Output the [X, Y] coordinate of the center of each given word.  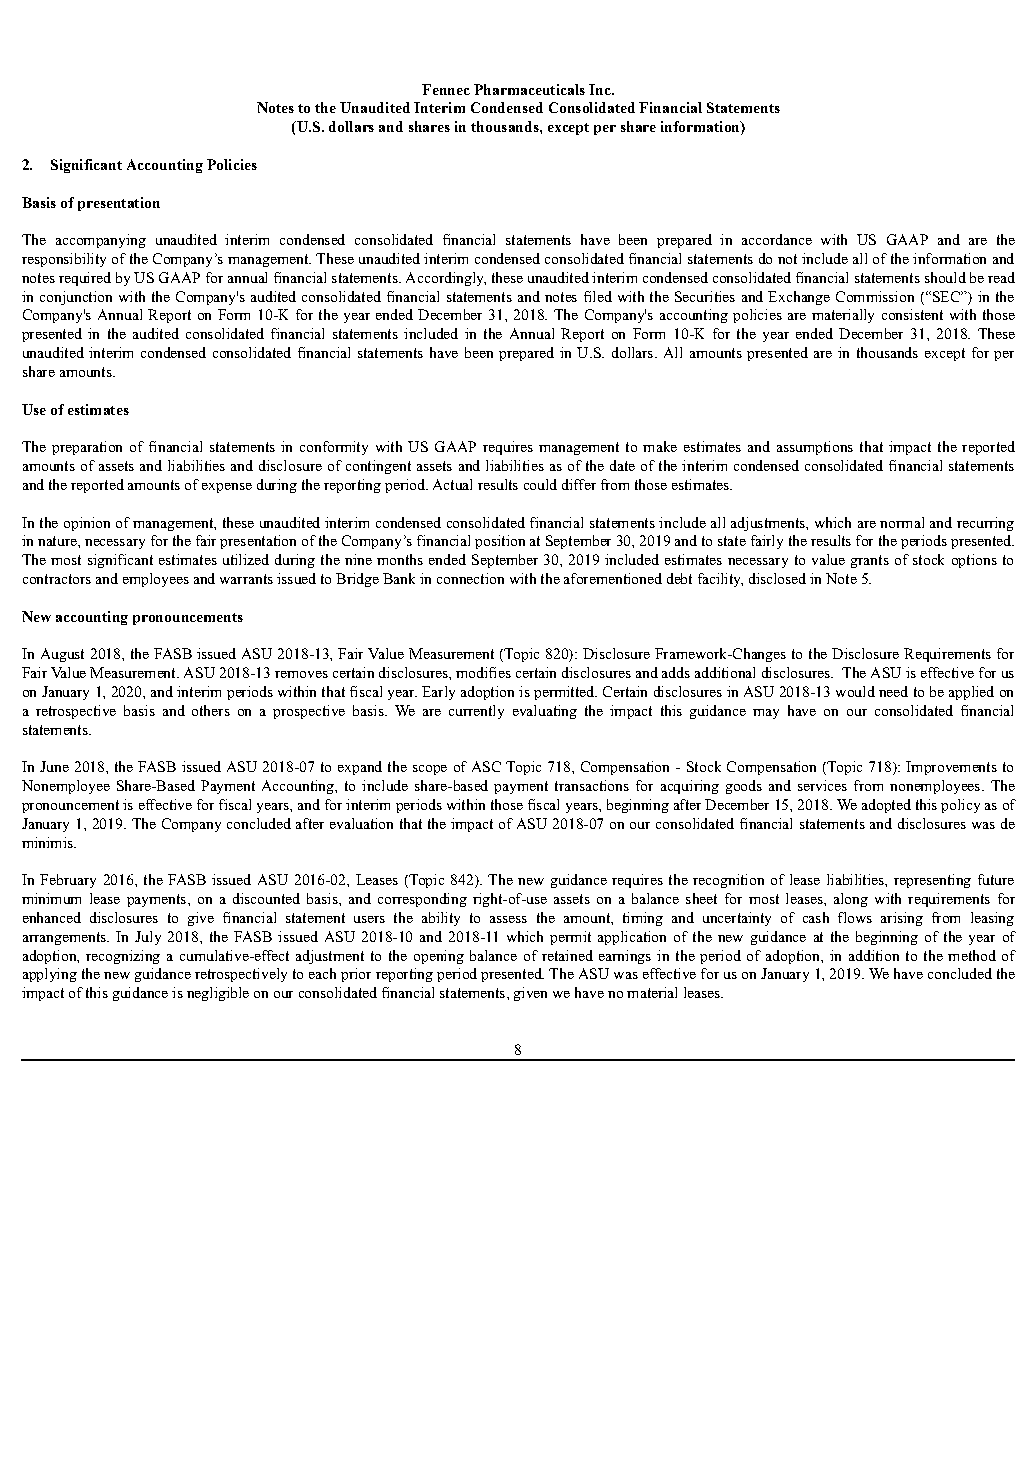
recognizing [123, 957]
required [85, 279]
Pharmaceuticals [529, 89]
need [893, 691]
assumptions [815, 448]
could [540, 484]
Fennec [446, 89]
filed [598, 296]
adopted [886, 806]
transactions [592, 785]
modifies [483, 672]
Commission [875, 296]
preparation [87, 448]
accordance [777, 239]
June [54, 766]
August [62, 655]
